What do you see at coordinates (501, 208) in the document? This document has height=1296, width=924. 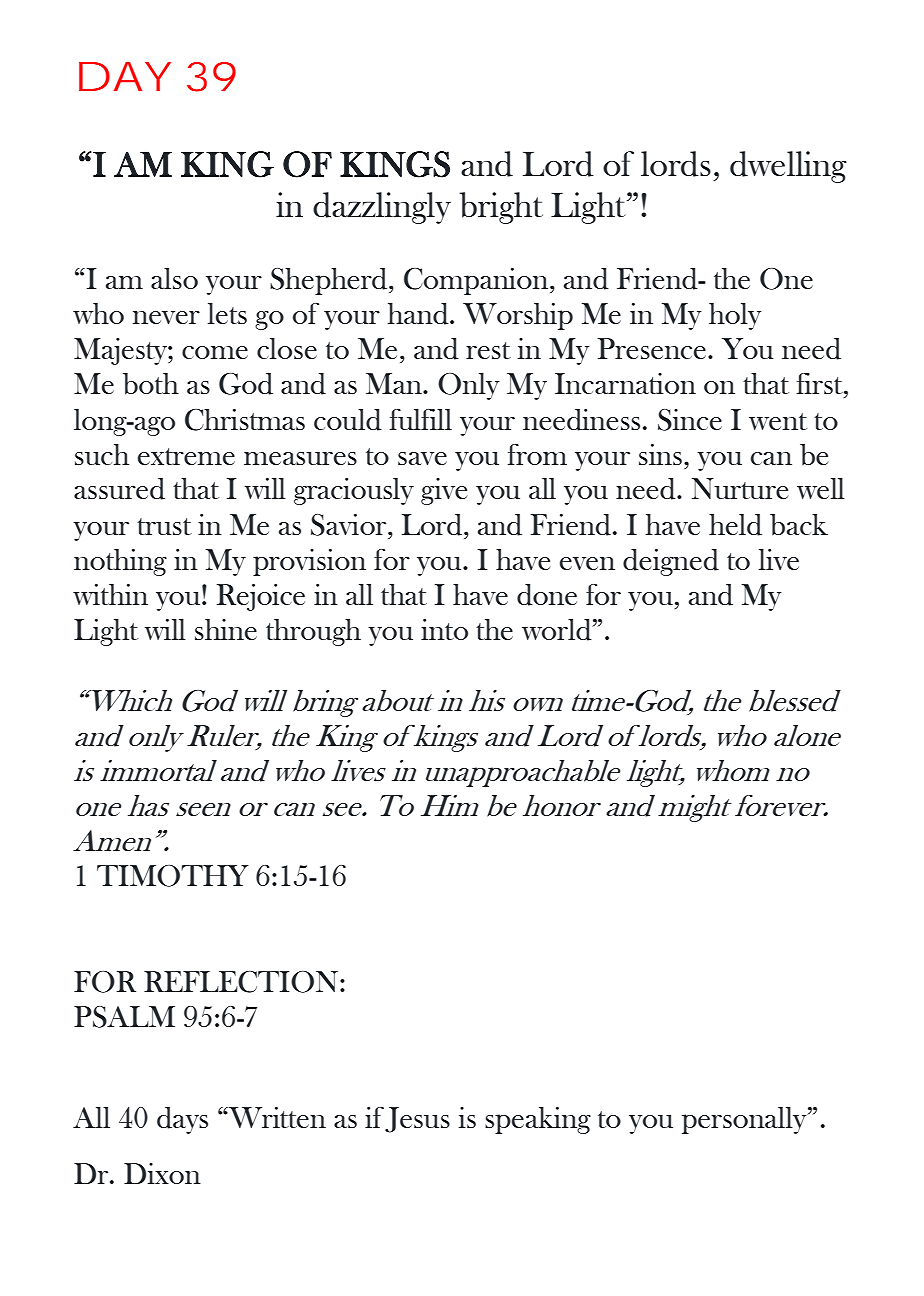 I see `bright` at bounding box center [501, 208].
